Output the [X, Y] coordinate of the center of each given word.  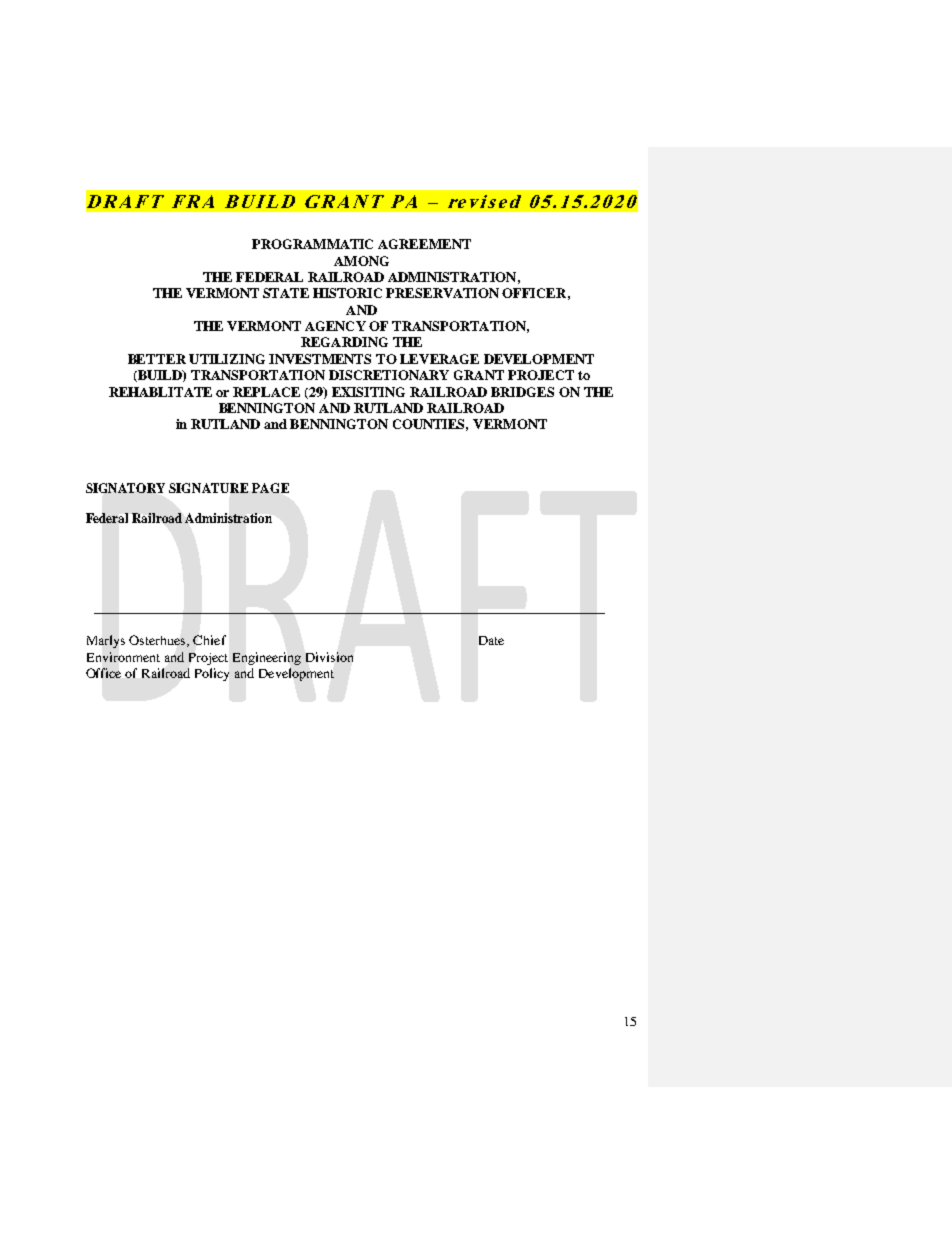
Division [329, 657]
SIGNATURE [208, 488]
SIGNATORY [125, 488]
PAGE [270, 488]
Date [491, 640]
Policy [212, 674]
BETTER [157, 359]
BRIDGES [522, 392]
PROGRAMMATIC [312, 244]
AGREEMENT [424, 244]
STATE [286, 293]
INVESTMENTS [320, 359]
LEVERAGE [439, 359]
